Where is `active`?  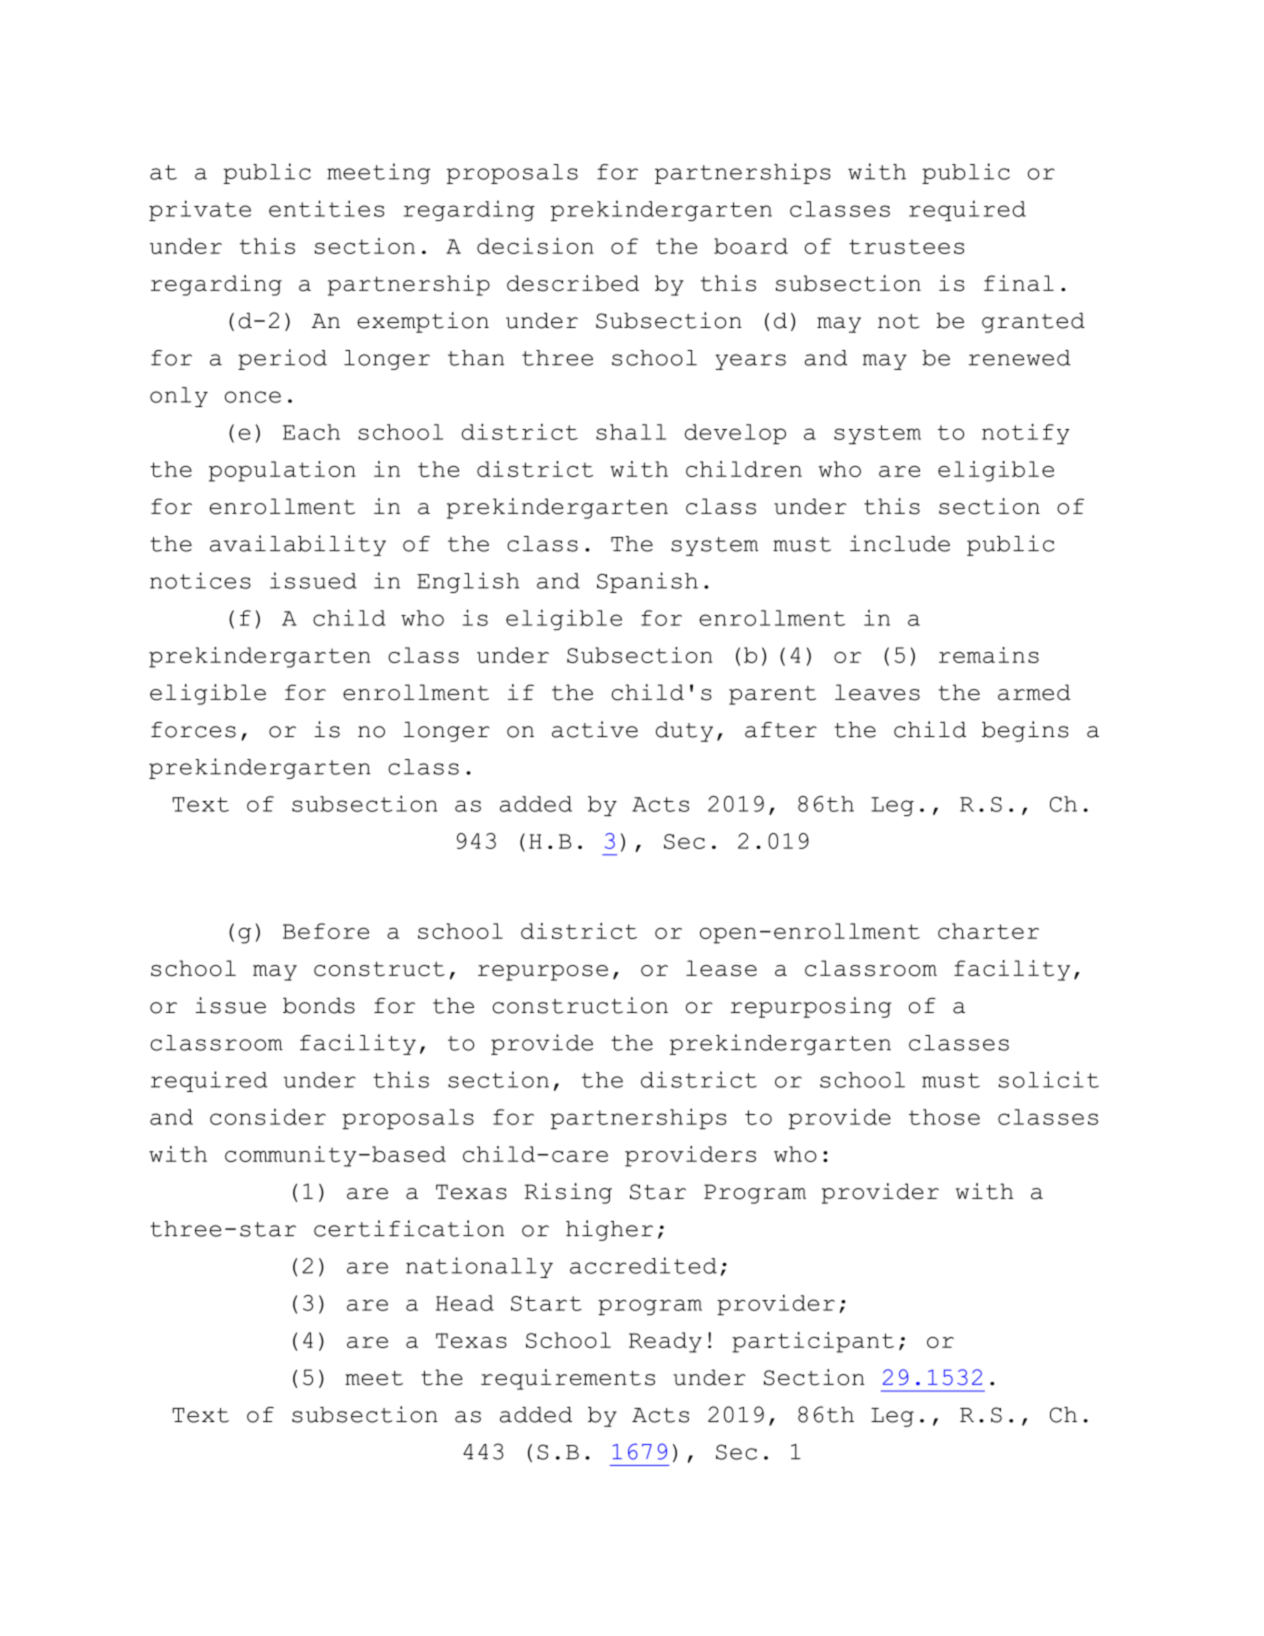 active is located at coordinates (595, 729).
